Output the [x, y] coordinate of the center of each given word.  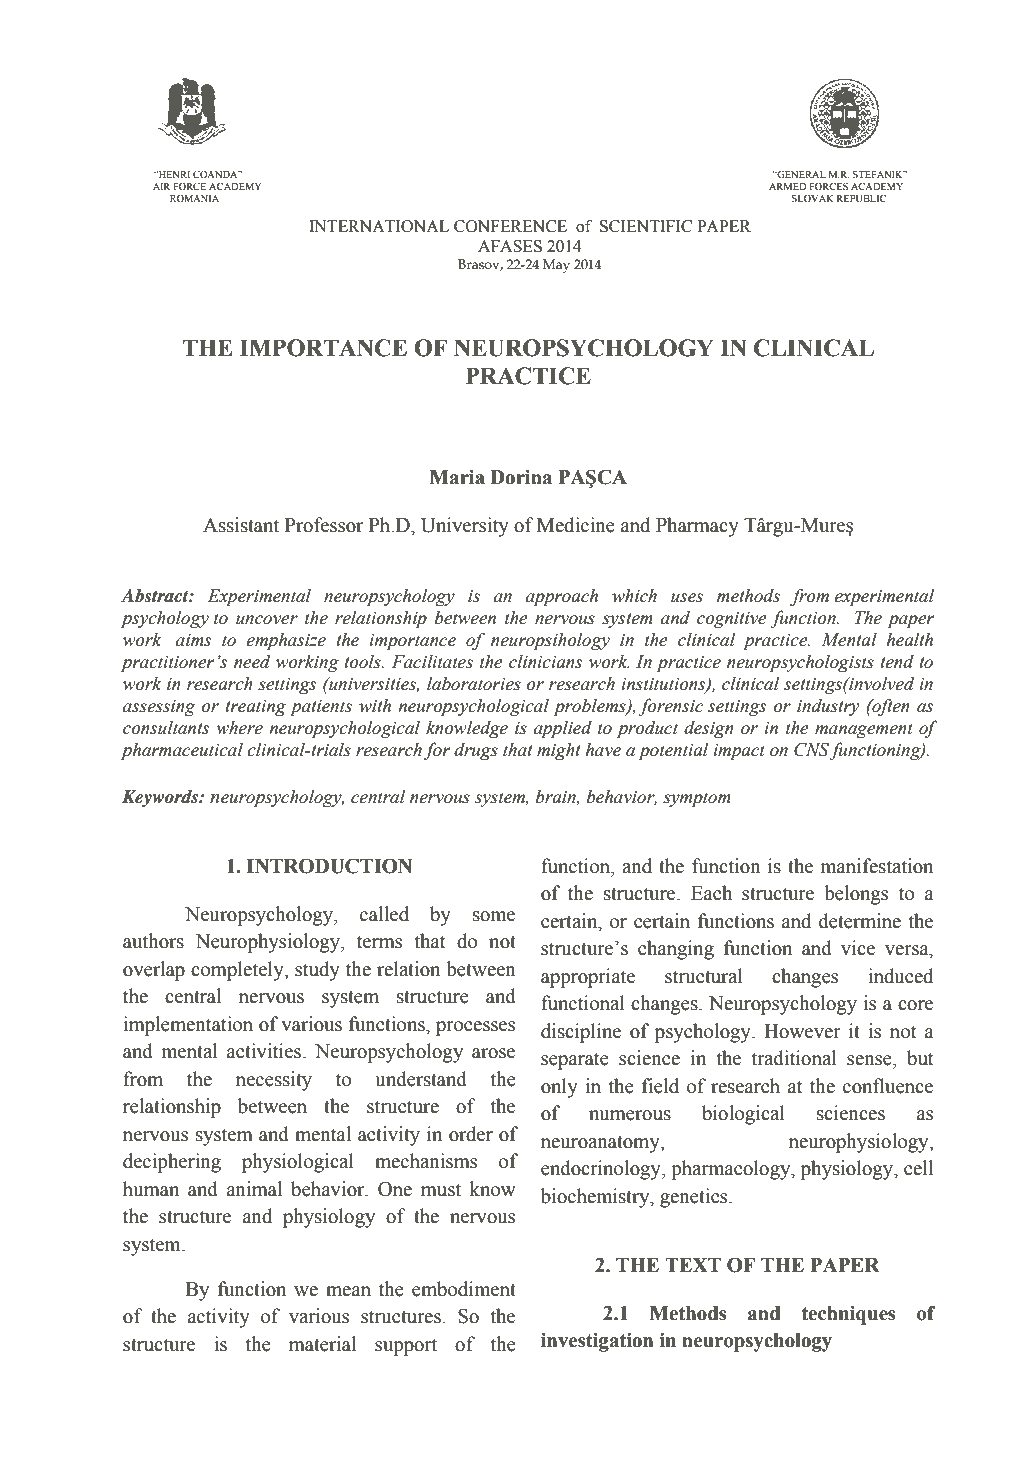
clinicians [545, 661]
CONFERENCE [510, 226]
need [252, 661]
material [322, 1344]
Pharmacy [697, 527]
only [559, 1088]
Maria [457, 477]
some [494, 916]
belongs [856, 895]
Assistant [241, 525]
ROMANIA [194, 198]
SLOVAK [813, 198]
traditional [794, 1058]
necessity [274, 1081]
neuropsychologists [800, 663]
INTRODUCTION [329, 866]
